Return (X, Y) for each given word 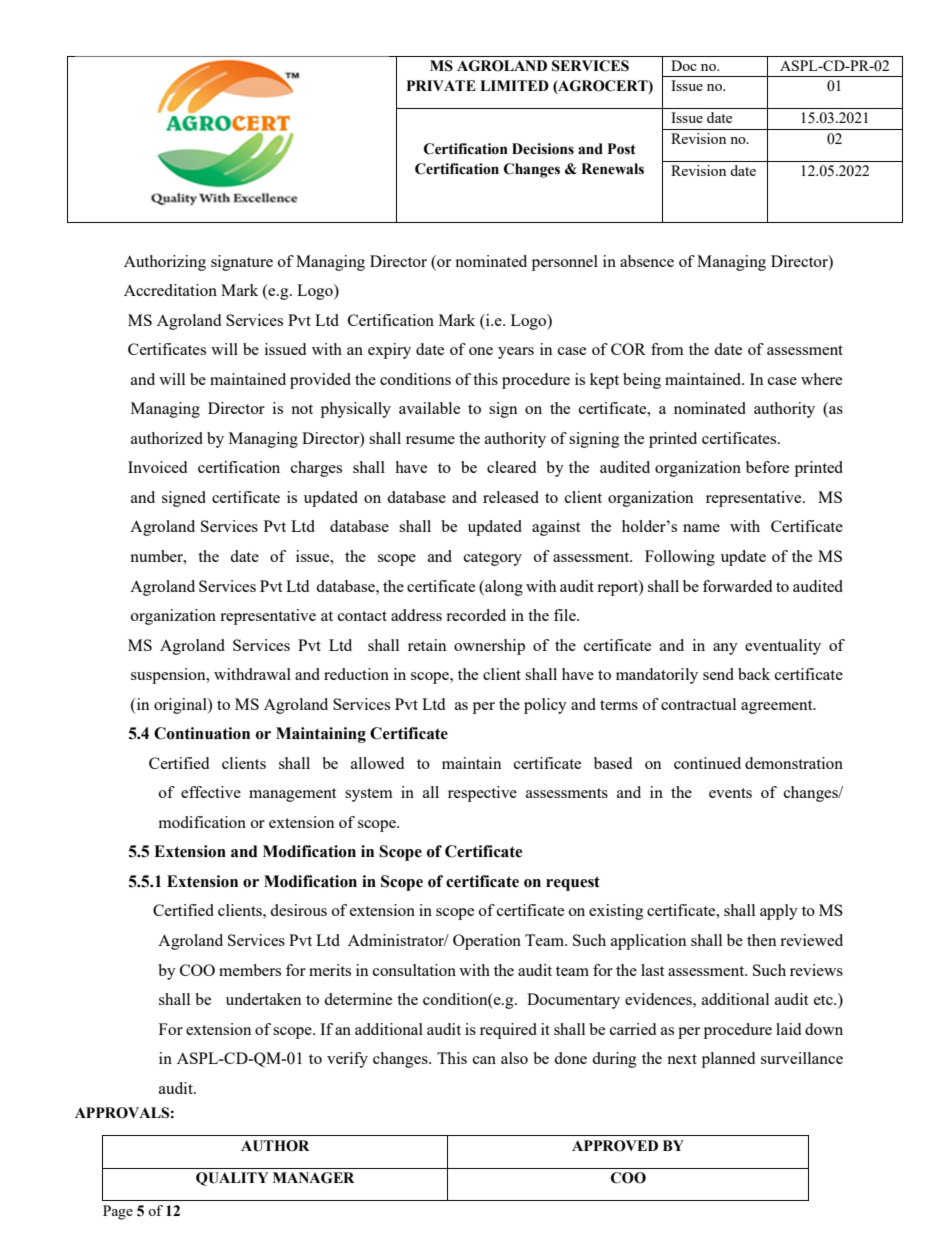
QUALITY (232, 1179)
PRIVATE (441, 85)
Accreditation (170, 290)
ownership (489, 647)
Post (622, 149)
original (181, 706)
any (725, 649)
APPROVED (615, 1146)
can (484, 1060)
